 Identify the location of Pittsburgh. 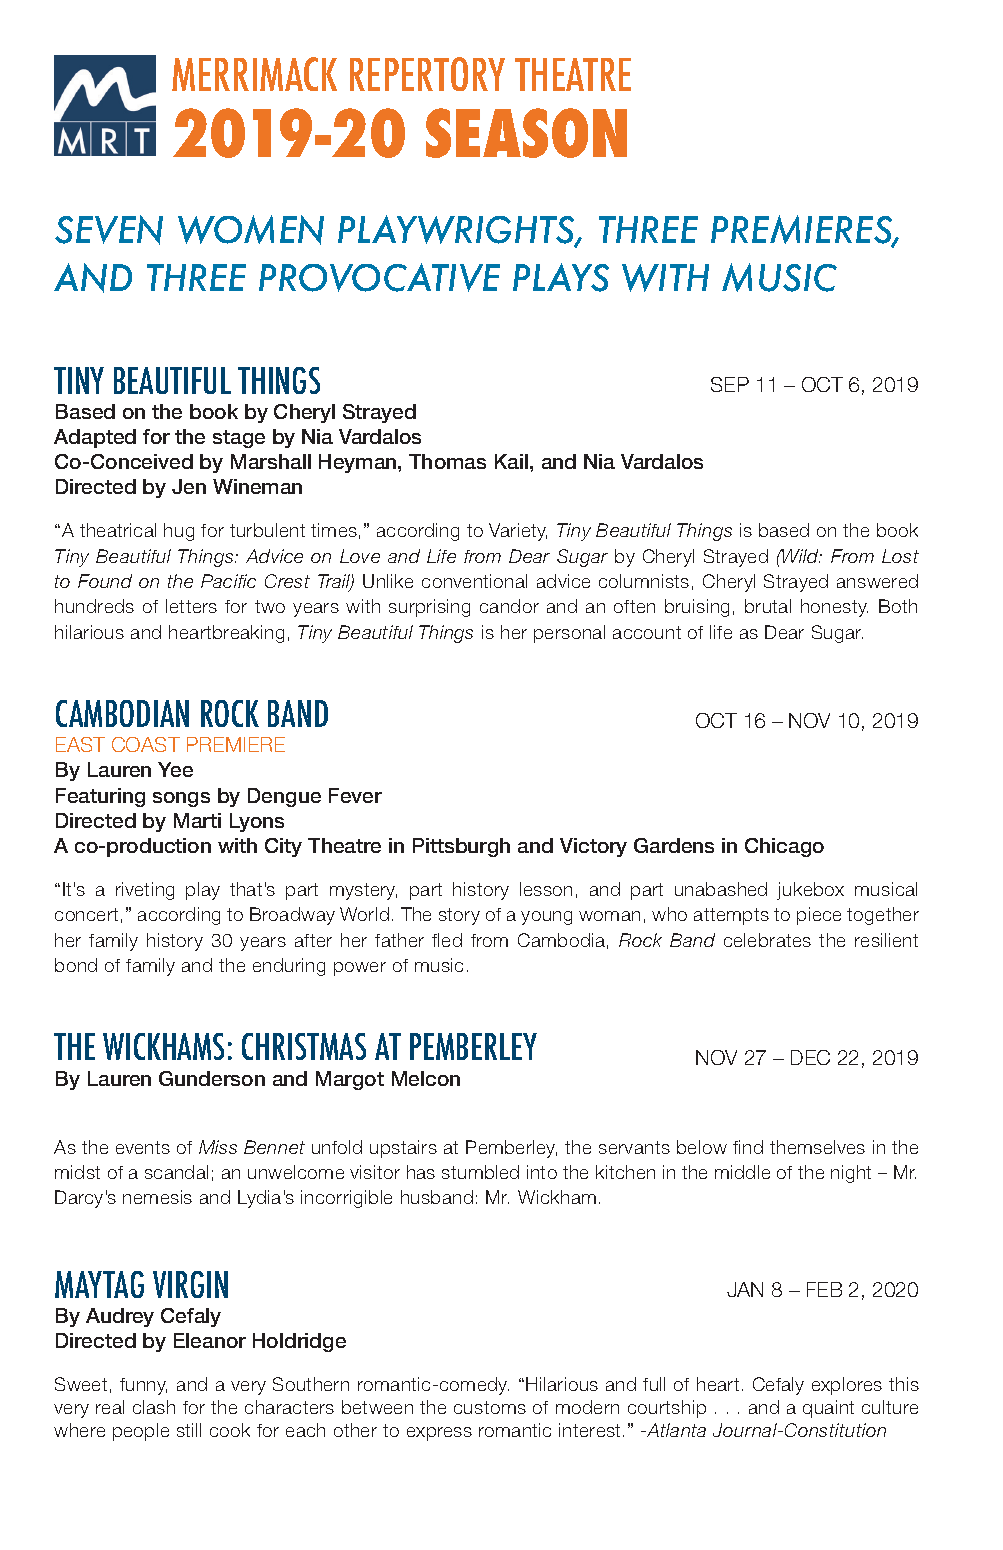
(461, 847).
